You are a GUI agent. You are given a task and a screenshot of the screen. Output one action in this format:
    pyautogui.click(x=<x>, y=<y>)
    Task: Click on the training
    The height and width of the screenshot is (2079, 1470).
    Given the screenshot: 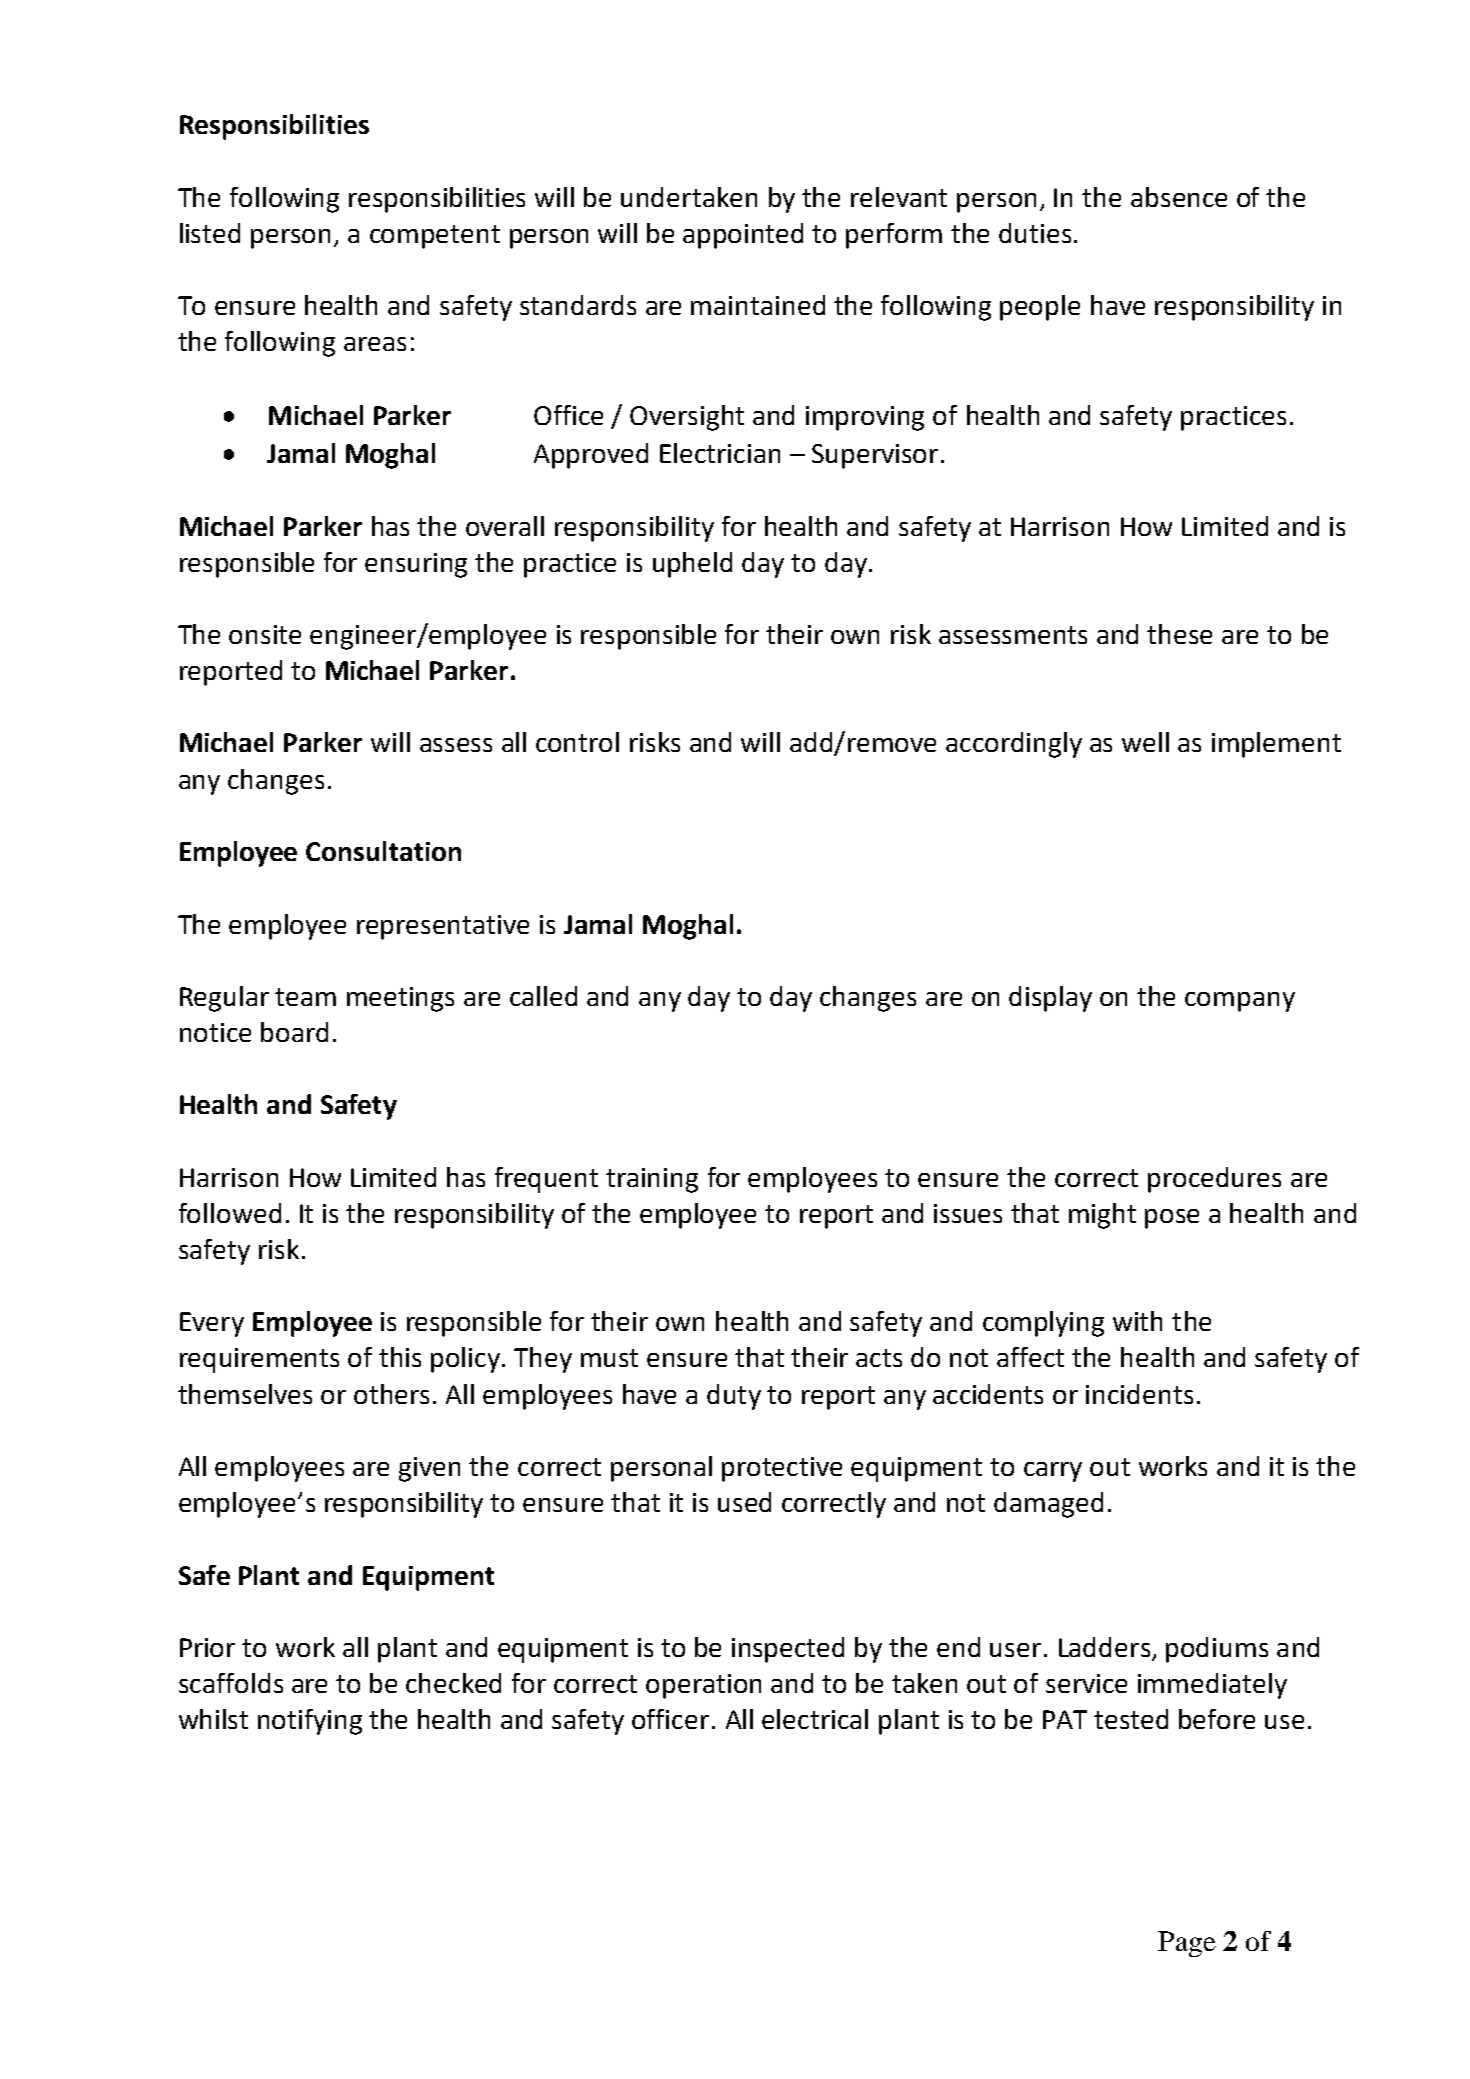 What is the action you would take?
    pyautogui.click(x=652, y=1180)
